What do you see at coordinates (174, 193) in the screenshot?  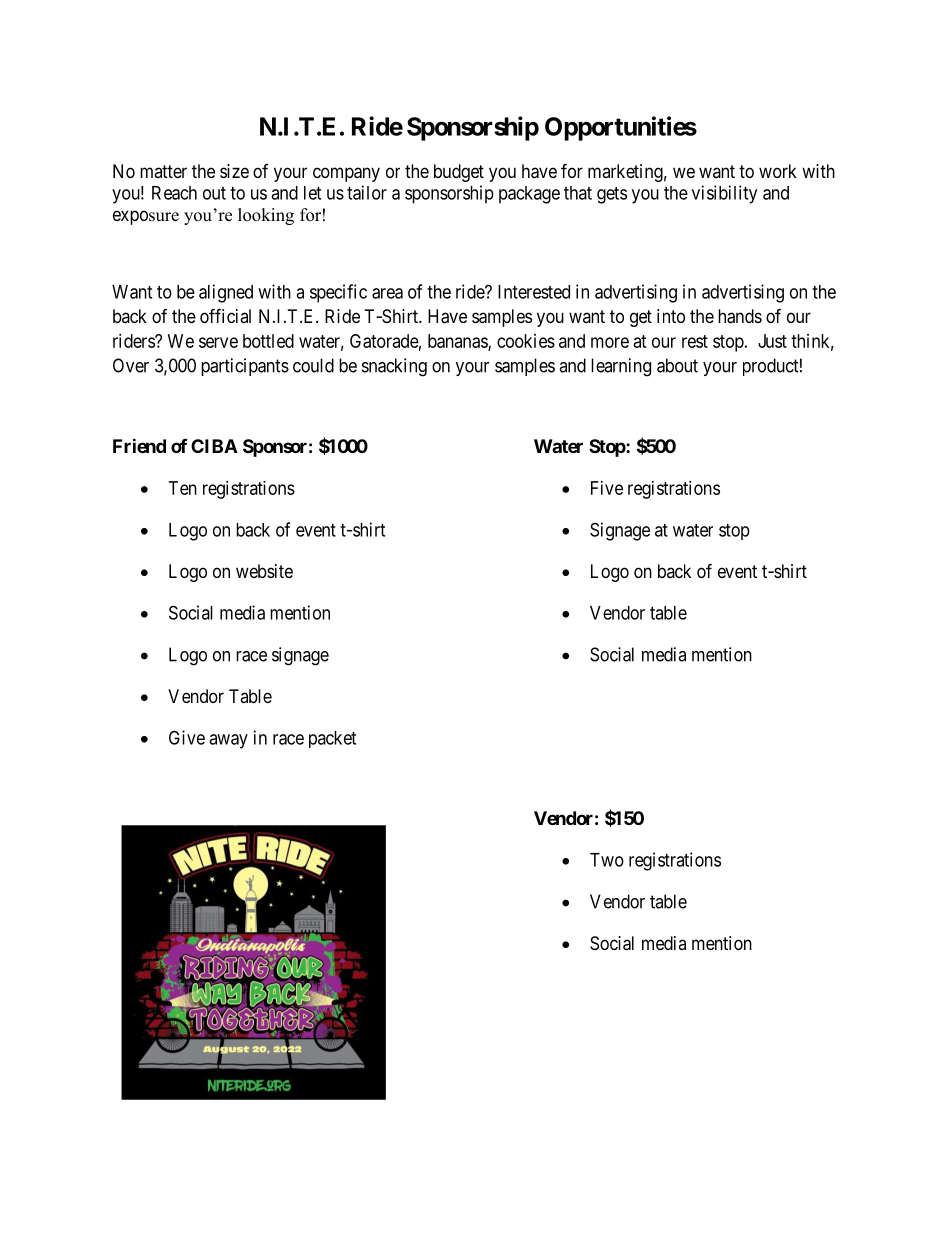 I see `Reach` at bounding box center [174, 193].
